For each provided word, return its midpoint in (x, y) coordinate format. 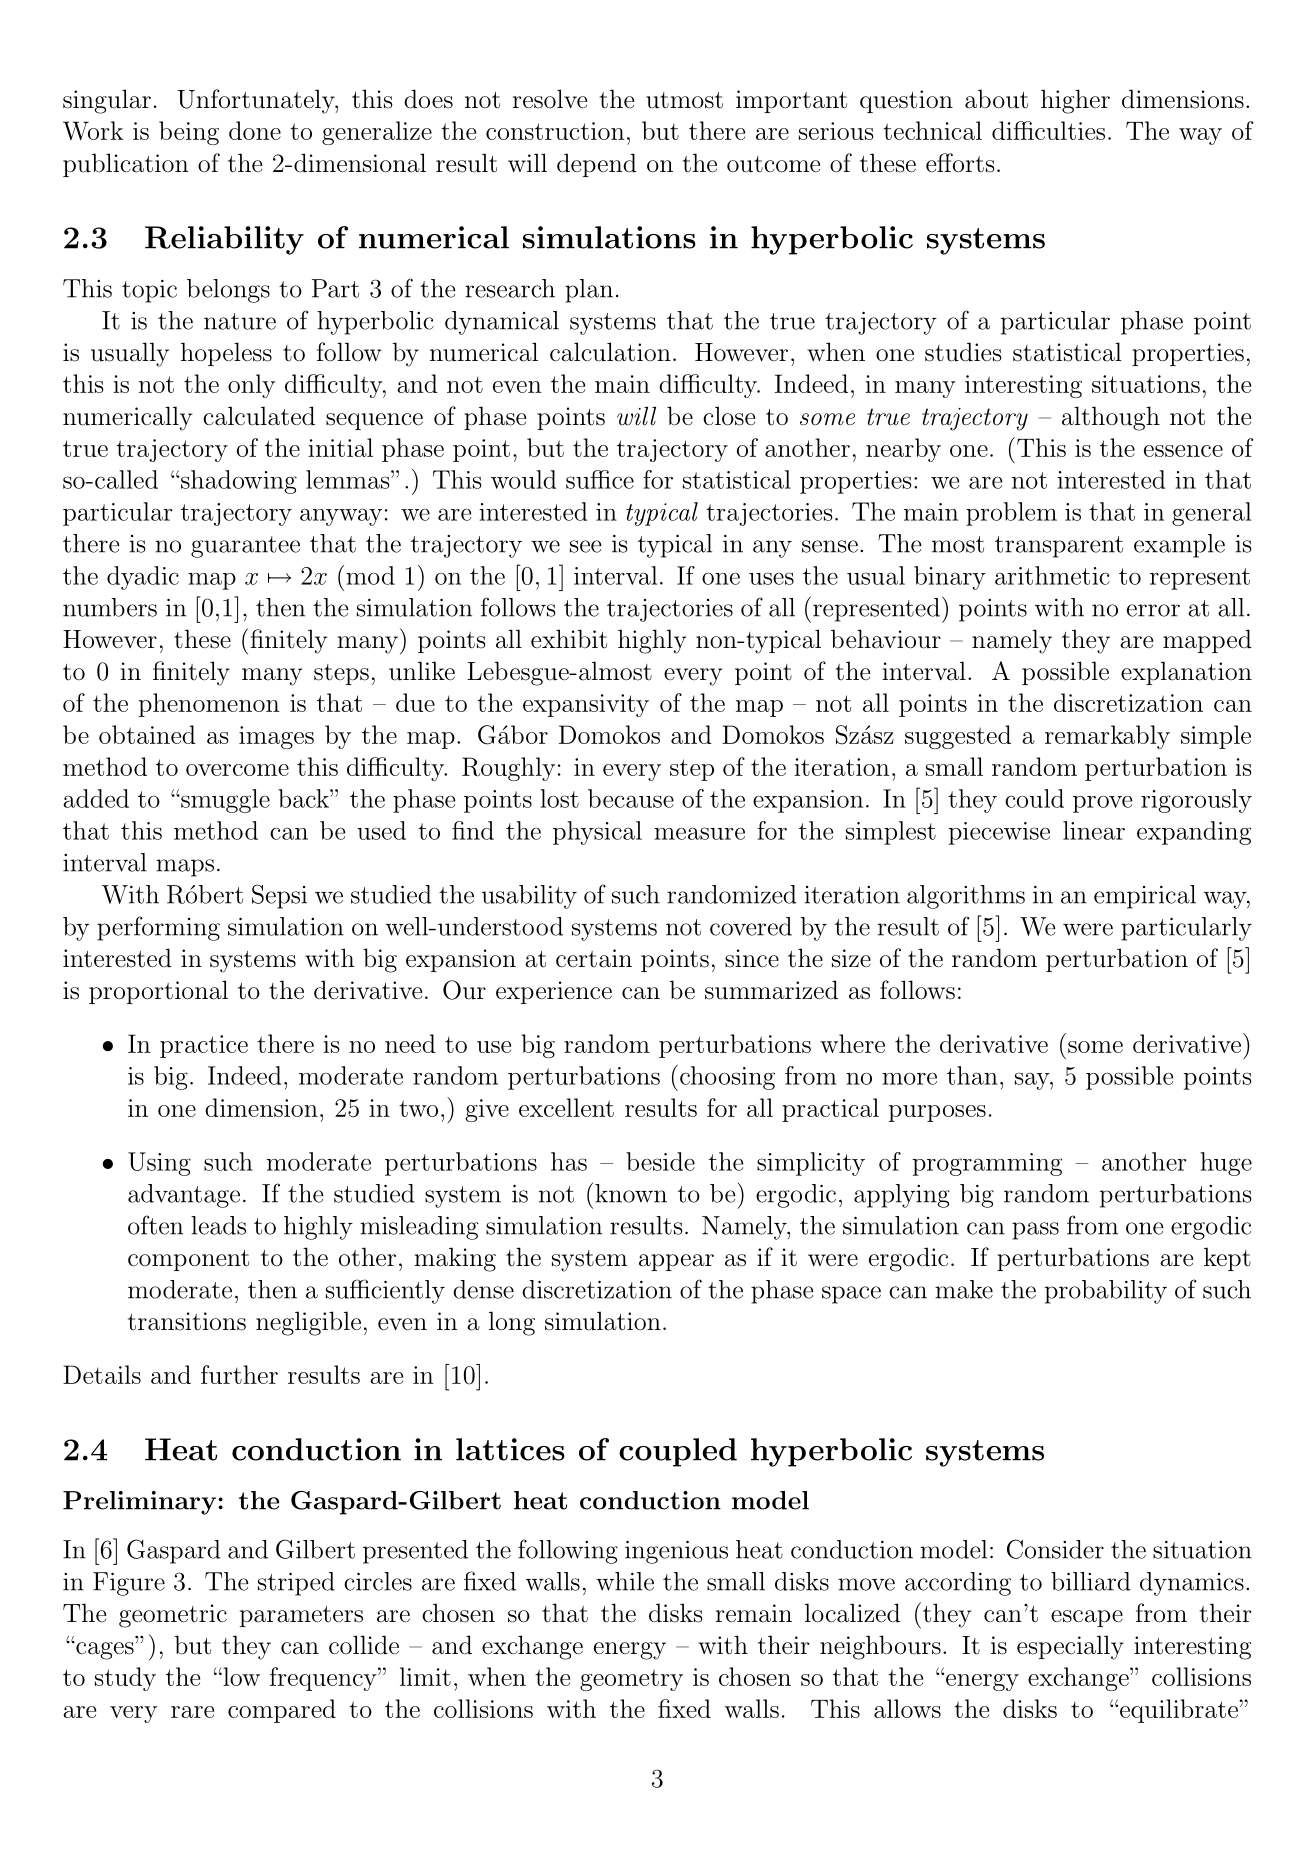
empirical (1145, 897)
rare (192, 1712)
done (255, 130)
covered (751, 926)
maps (185, 868)
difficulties (1048, 130)
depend (597, 165)
